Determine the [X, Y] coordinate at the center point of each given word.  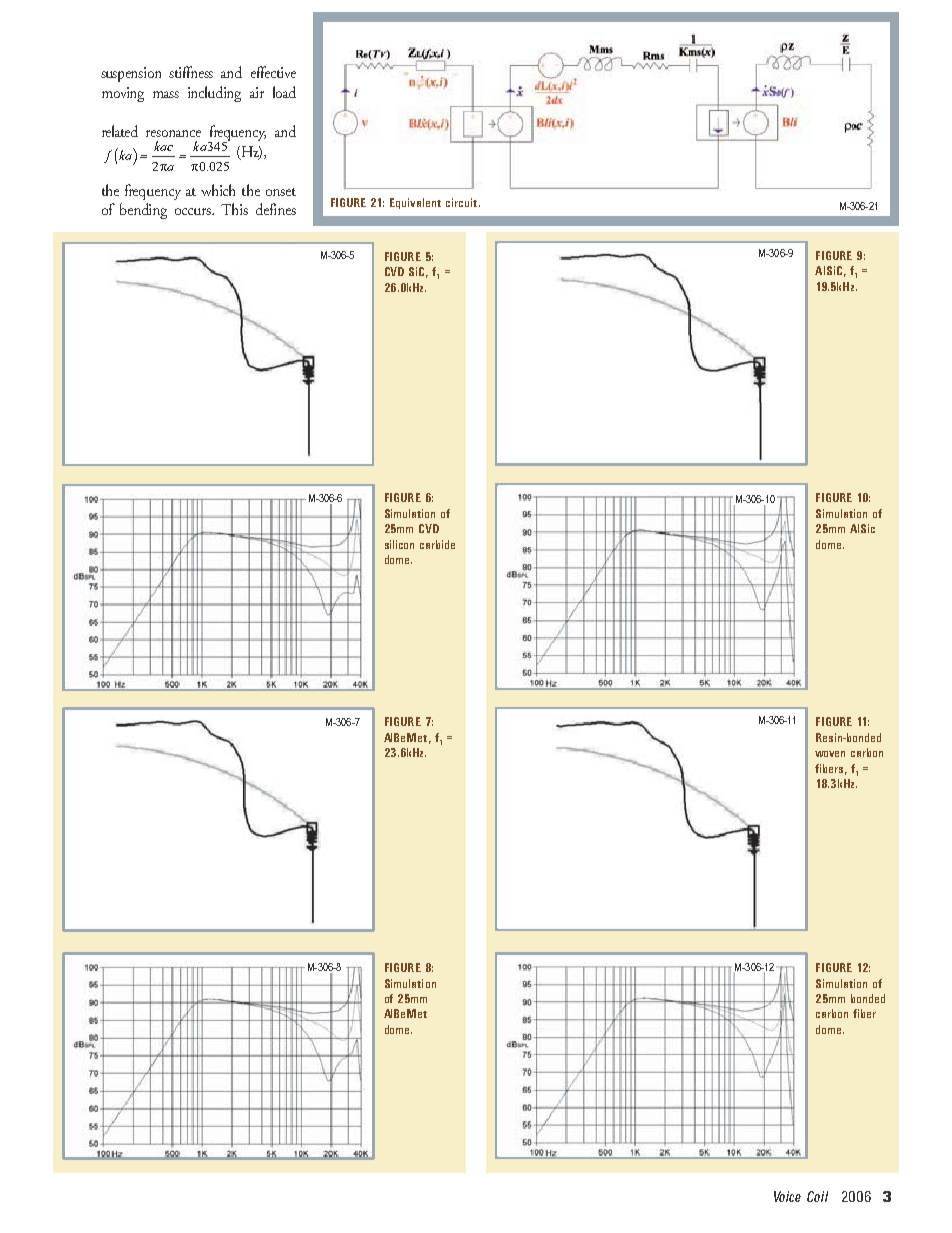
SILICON [399, 544]
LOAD [284, 92]
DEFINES [276, 209]
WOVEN [830, 754]
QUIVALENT [417, 203]
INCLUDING [214, 94]
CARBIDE [437, 544]
